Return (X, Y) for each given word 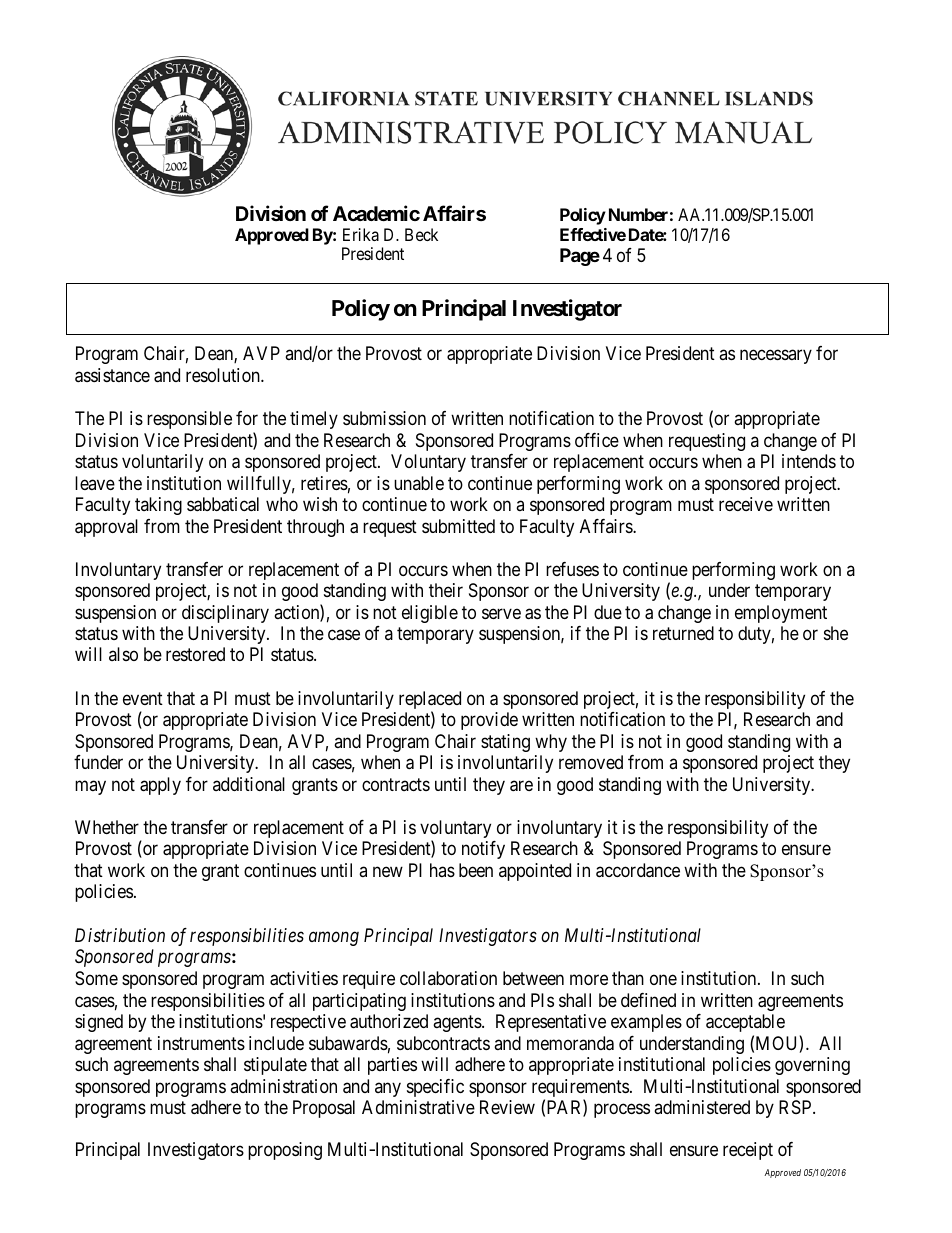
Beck (421, 234)
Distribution (120, 935)
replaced (430, 701)
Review (507, 1107)
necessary (776, 357)
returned (683, 633)
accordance (638, 870)
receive (746, 504)
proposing (285, 1151)
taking (158, 506)
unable (419, 483)
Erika (361, 234)
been (476, 870)
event (143, 698)
